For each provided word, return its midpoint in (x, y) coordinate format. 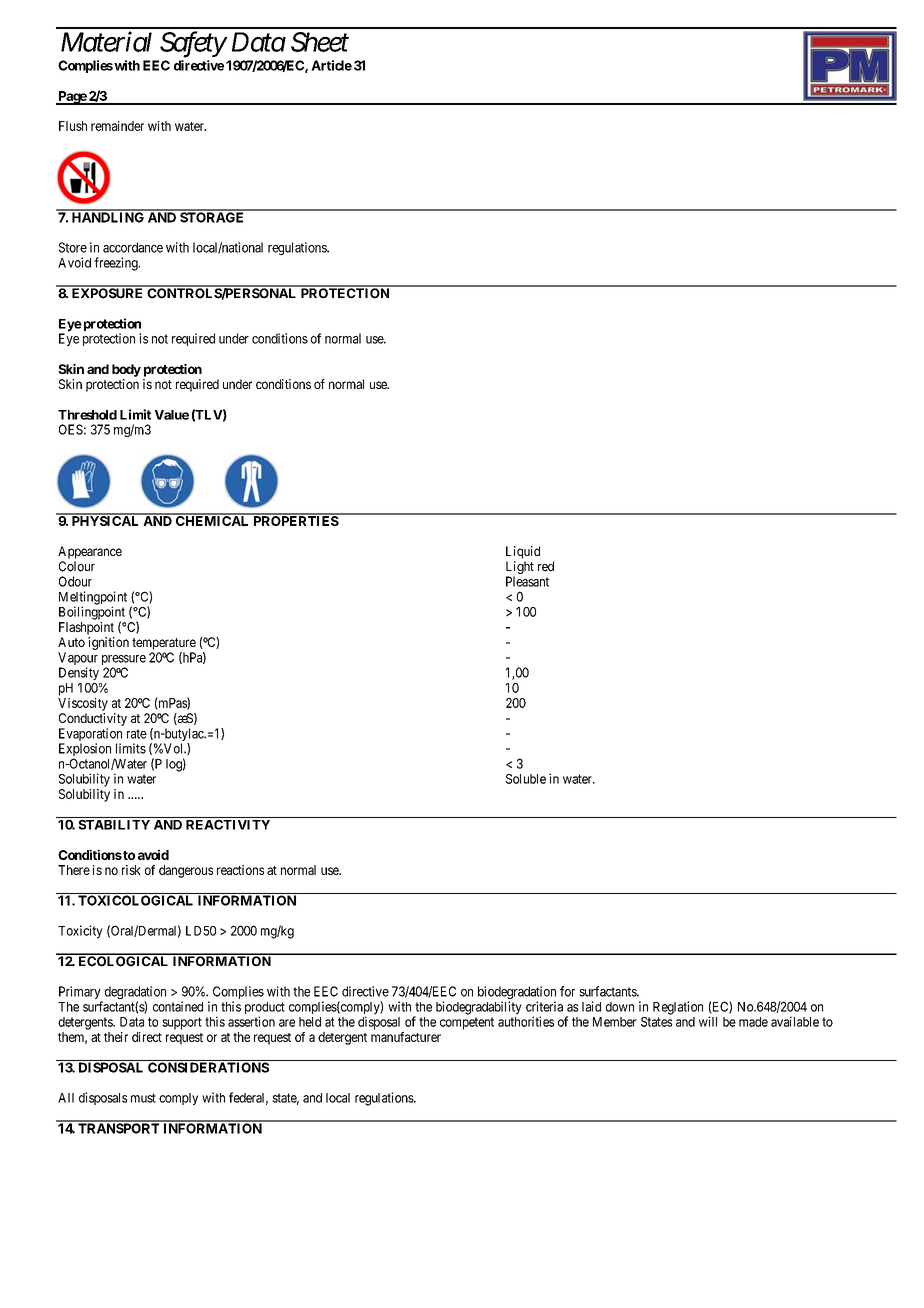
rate (137, 734)
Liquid (523, 552)
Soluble (526, 779)
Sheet (320, 42)
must (143, 1098)
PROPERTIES (295, 520)
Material (106, 41)
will (708, 1021)
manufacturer (406, 1037)
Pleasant (527, 581)
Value (172, 415)
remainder (117, 126)
